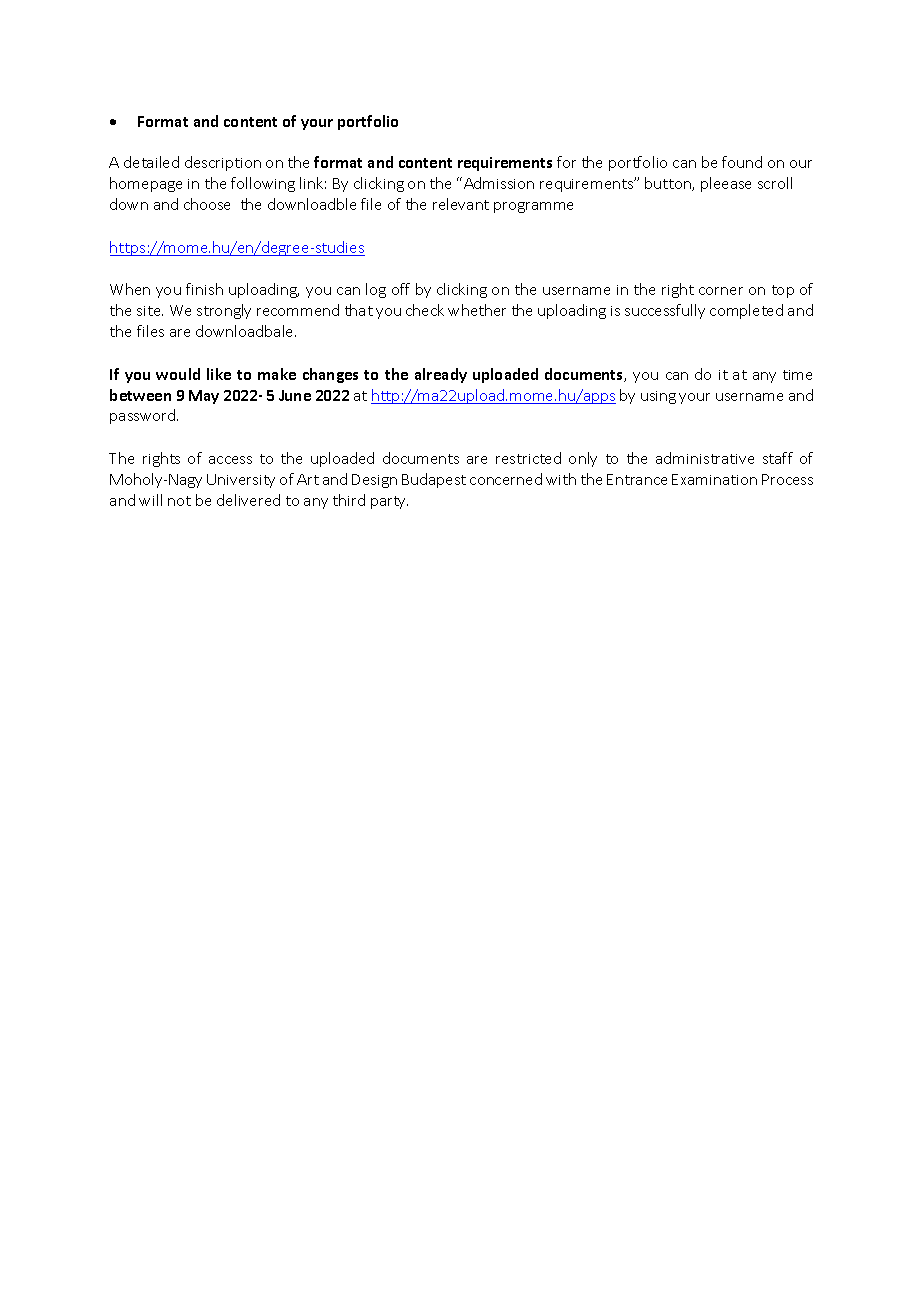  What do you see at coordinates (223, 163) in the page?
I see `description` at bounding box center [223, 163].
